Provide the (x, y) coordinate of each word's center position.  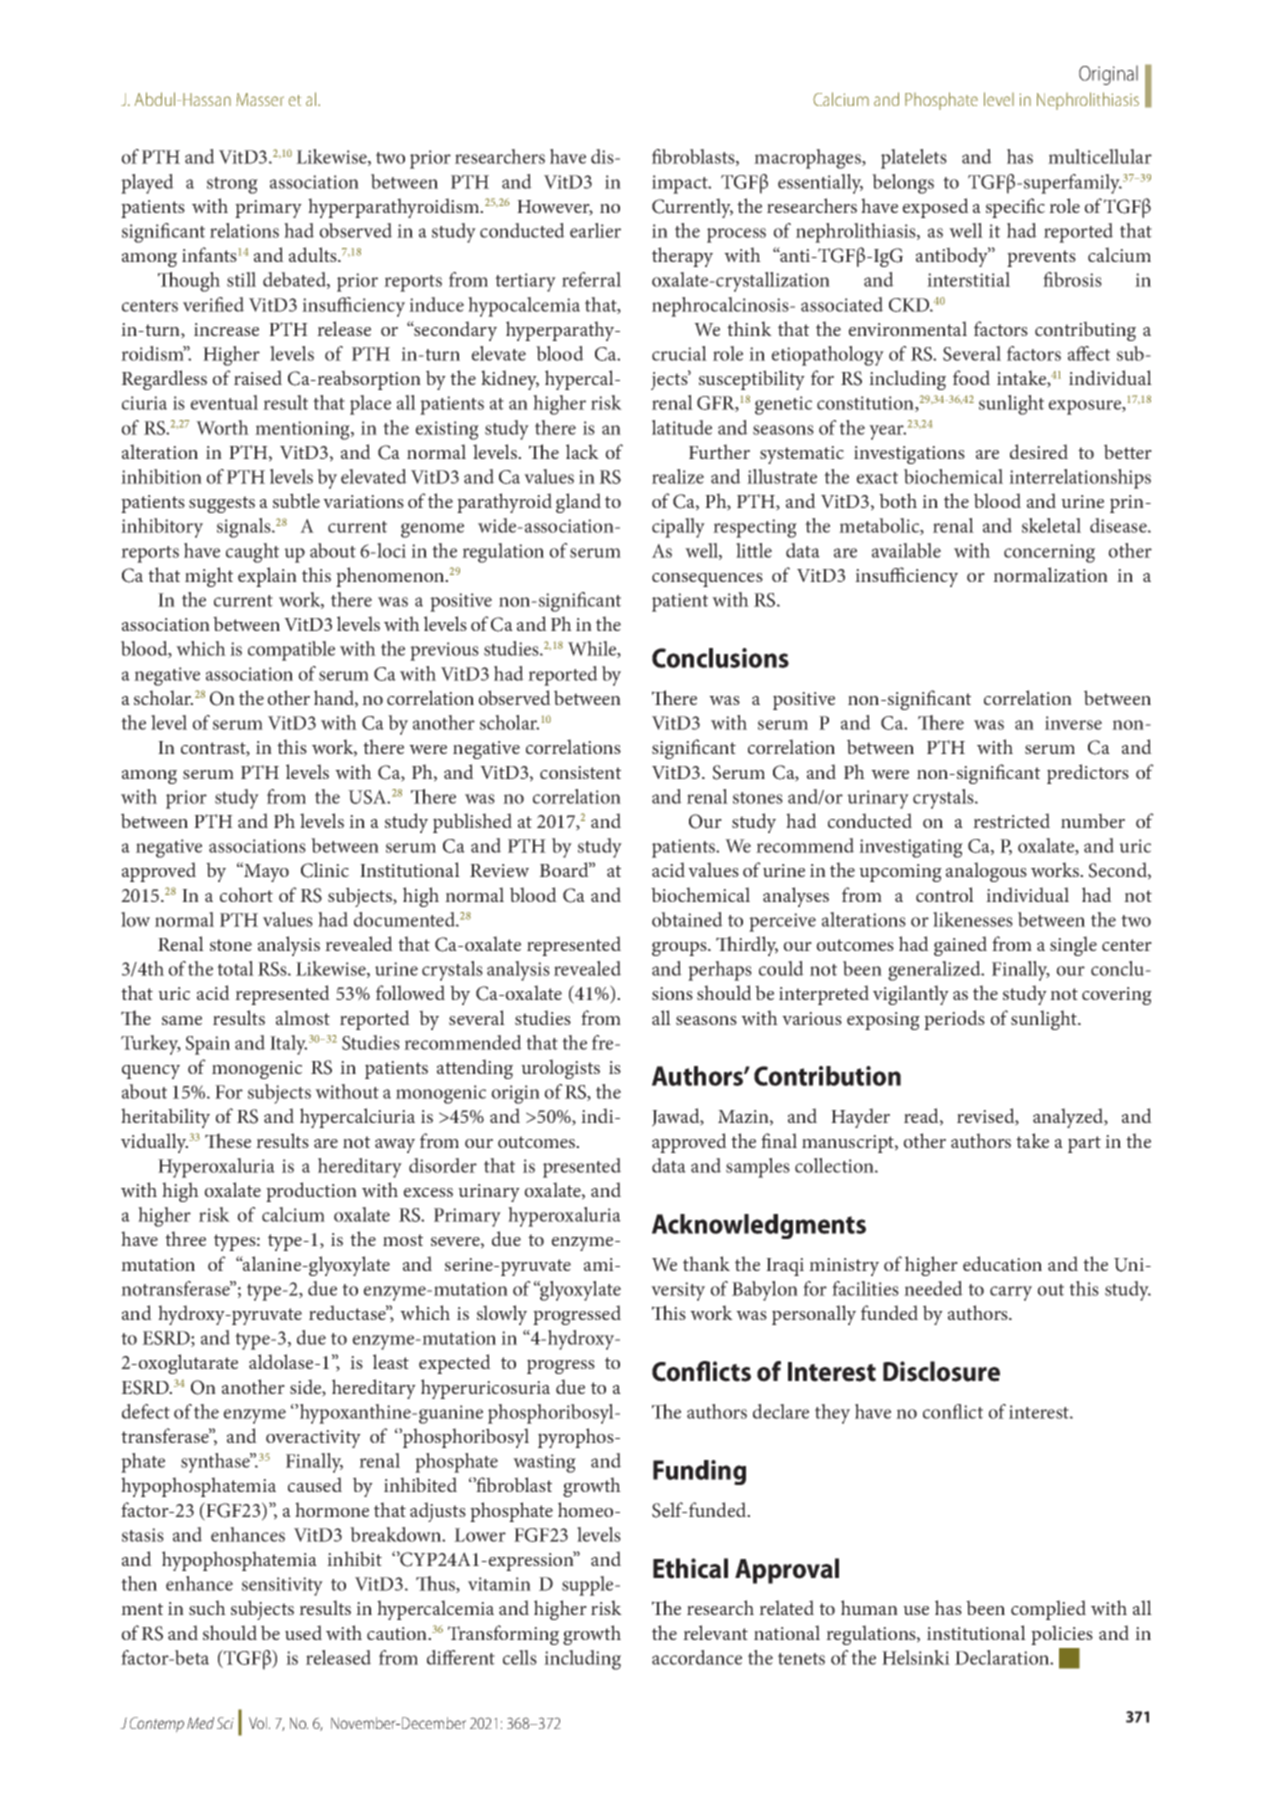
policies (1062, 1635)
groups (680, 948)
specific (1015, 208)
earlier (595, 230)
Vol (259, 1723)
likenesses (973, 919)
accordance (697, 1657)
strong (232, 185)
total (235, 968)
